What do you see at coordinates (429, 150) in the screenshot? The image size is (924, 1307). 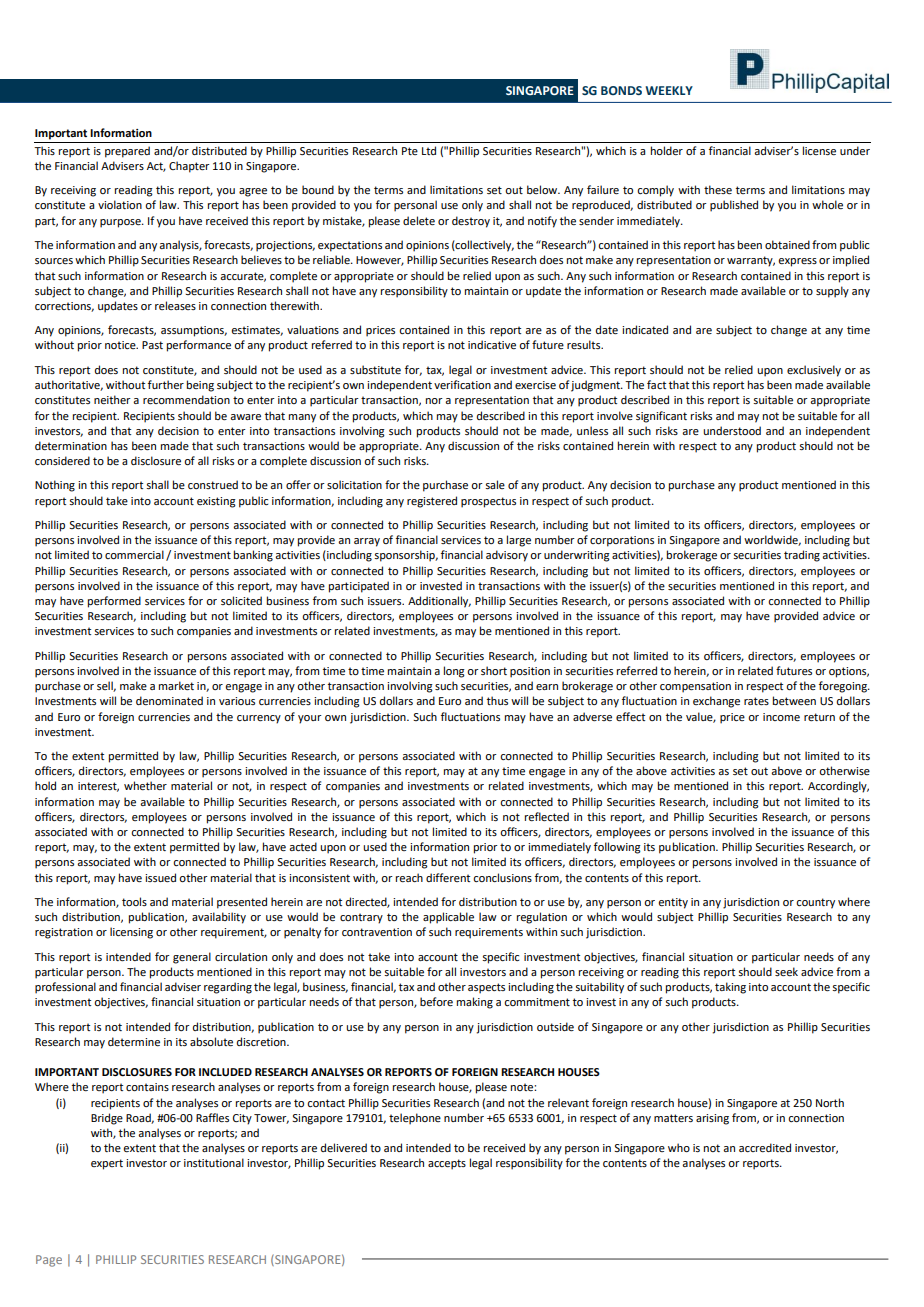 I see `Ltd` at bounding box center [429, 150].
